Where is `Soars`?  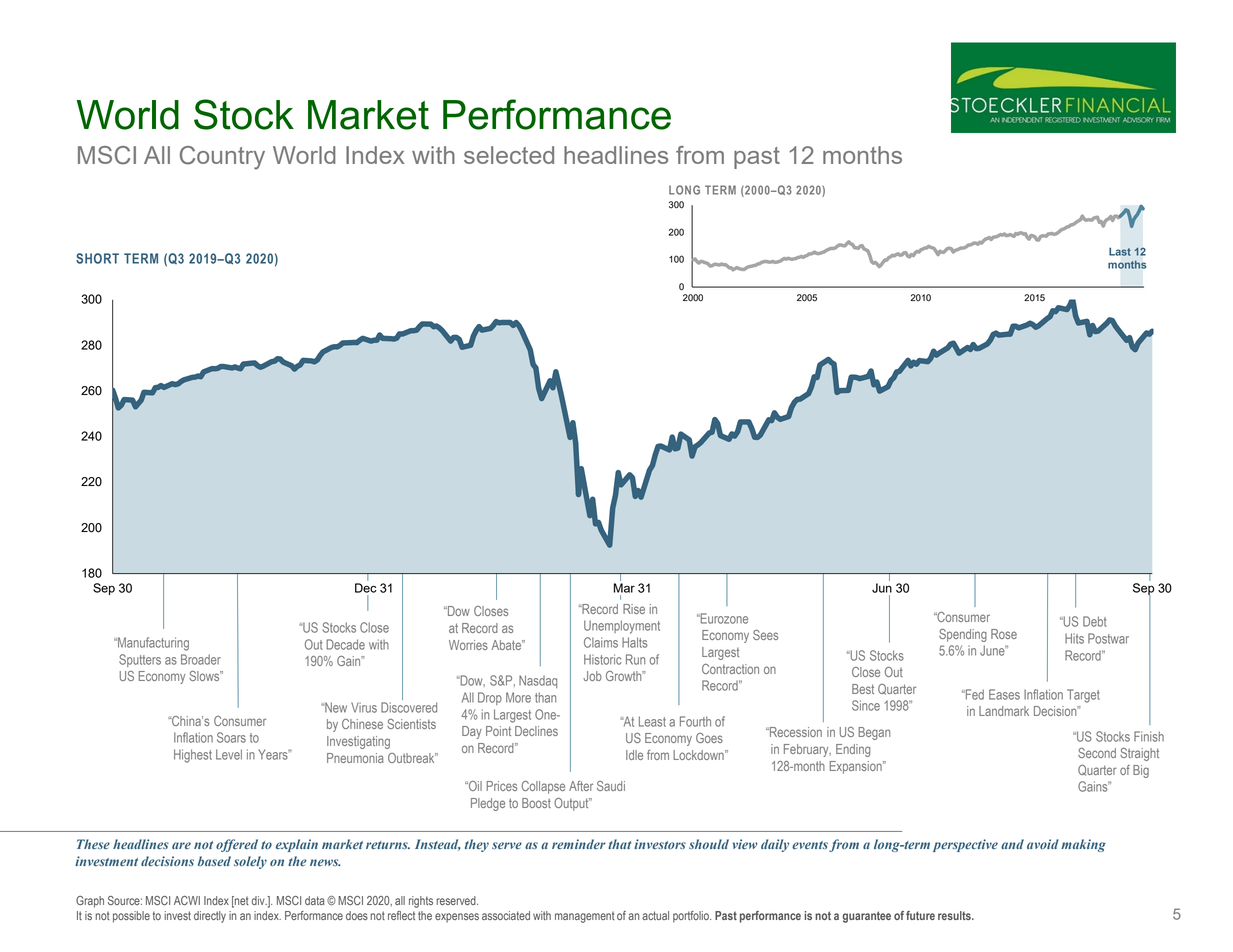 Soars is located at coordinates (231, 737).
